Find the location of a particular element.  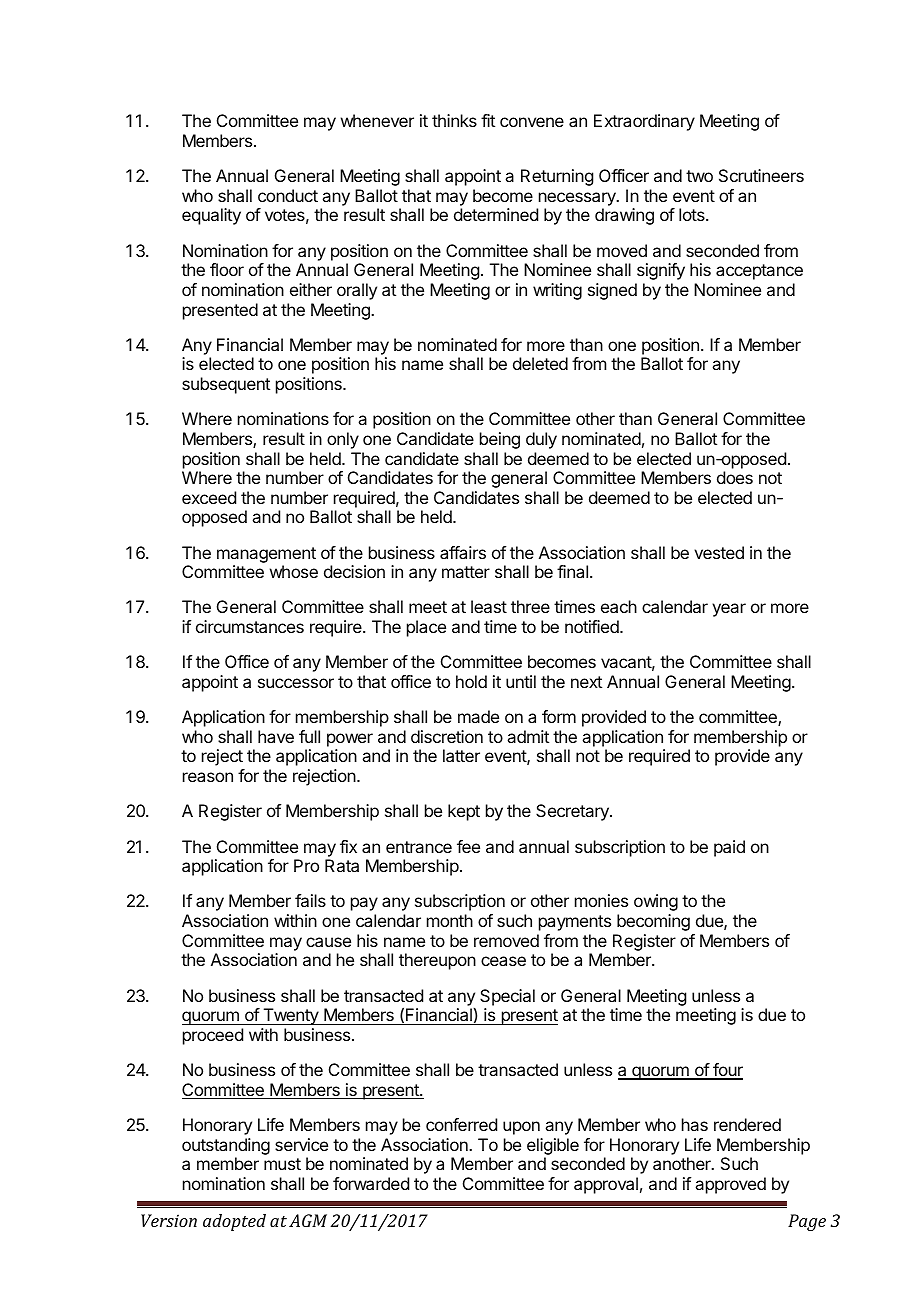

approved is located at coordinates (730, 1185).
